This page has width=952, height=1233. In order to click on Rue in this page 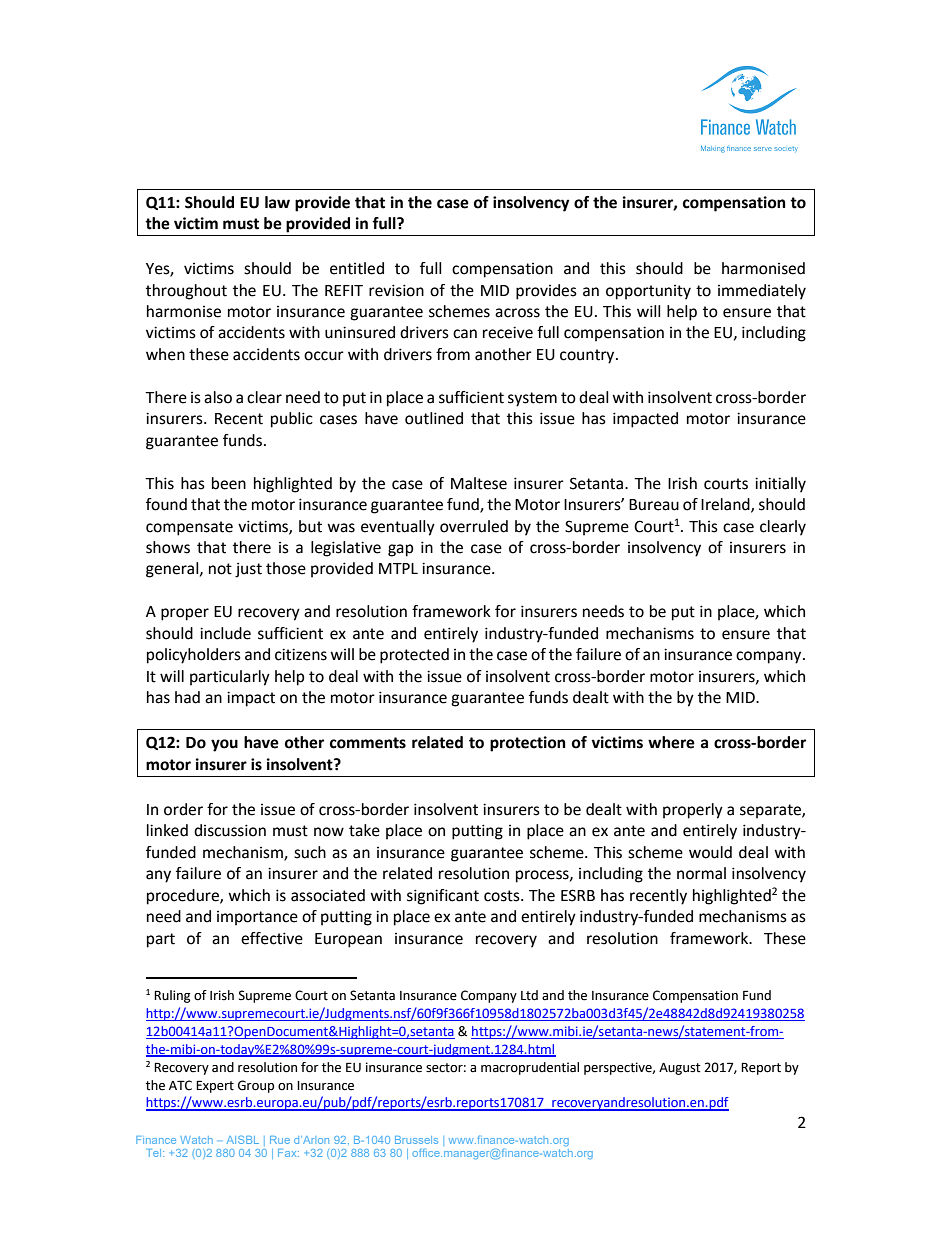, I will do `click(280, 1140)`.
